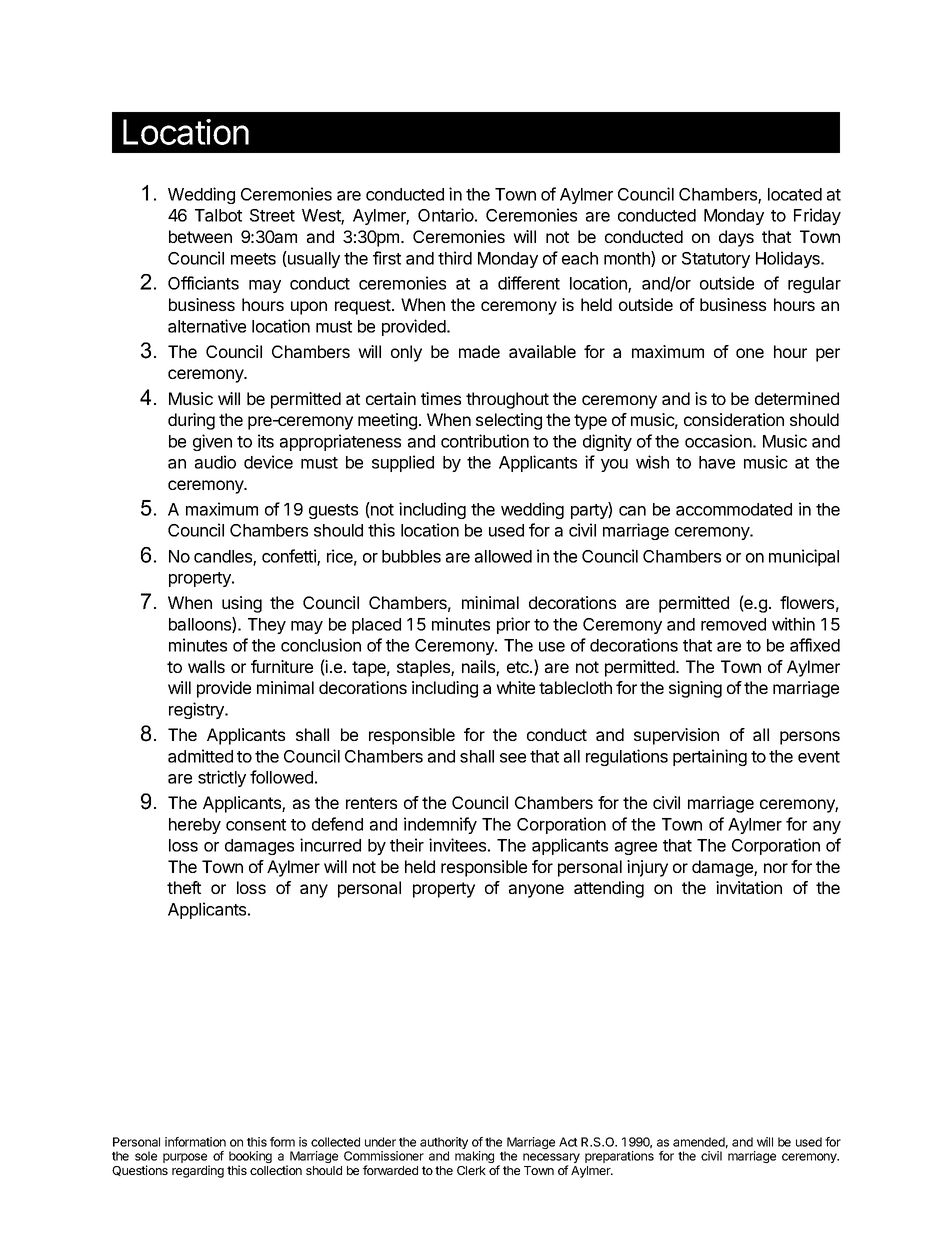 Image resolution: width=952 pixels, height=1233 pixels. Describe the element at coordinates (717, 462) in the image. I see `have` at that location.
